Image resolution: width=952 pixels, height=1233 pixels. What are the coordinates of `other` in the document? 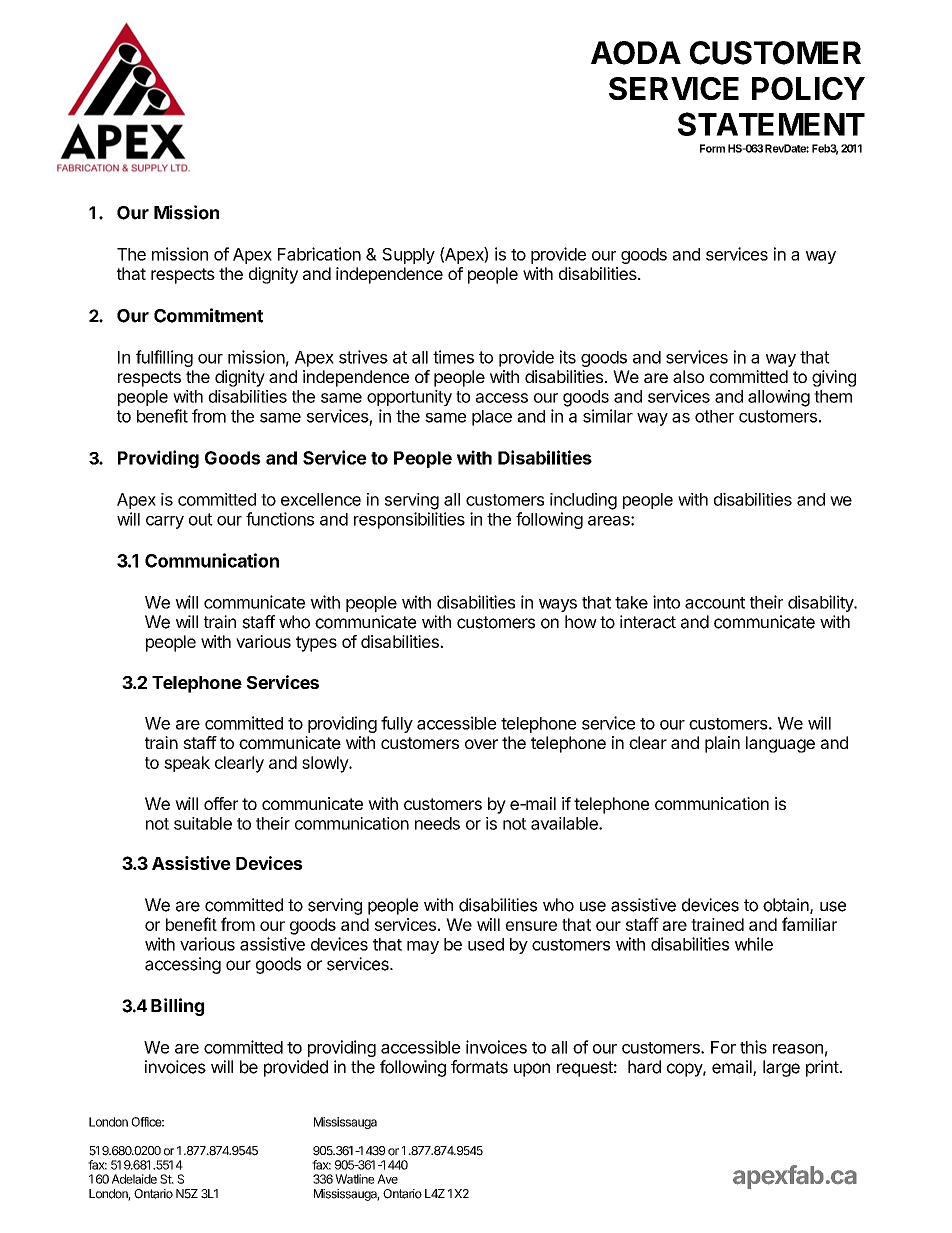 It's located at (714, 416).
